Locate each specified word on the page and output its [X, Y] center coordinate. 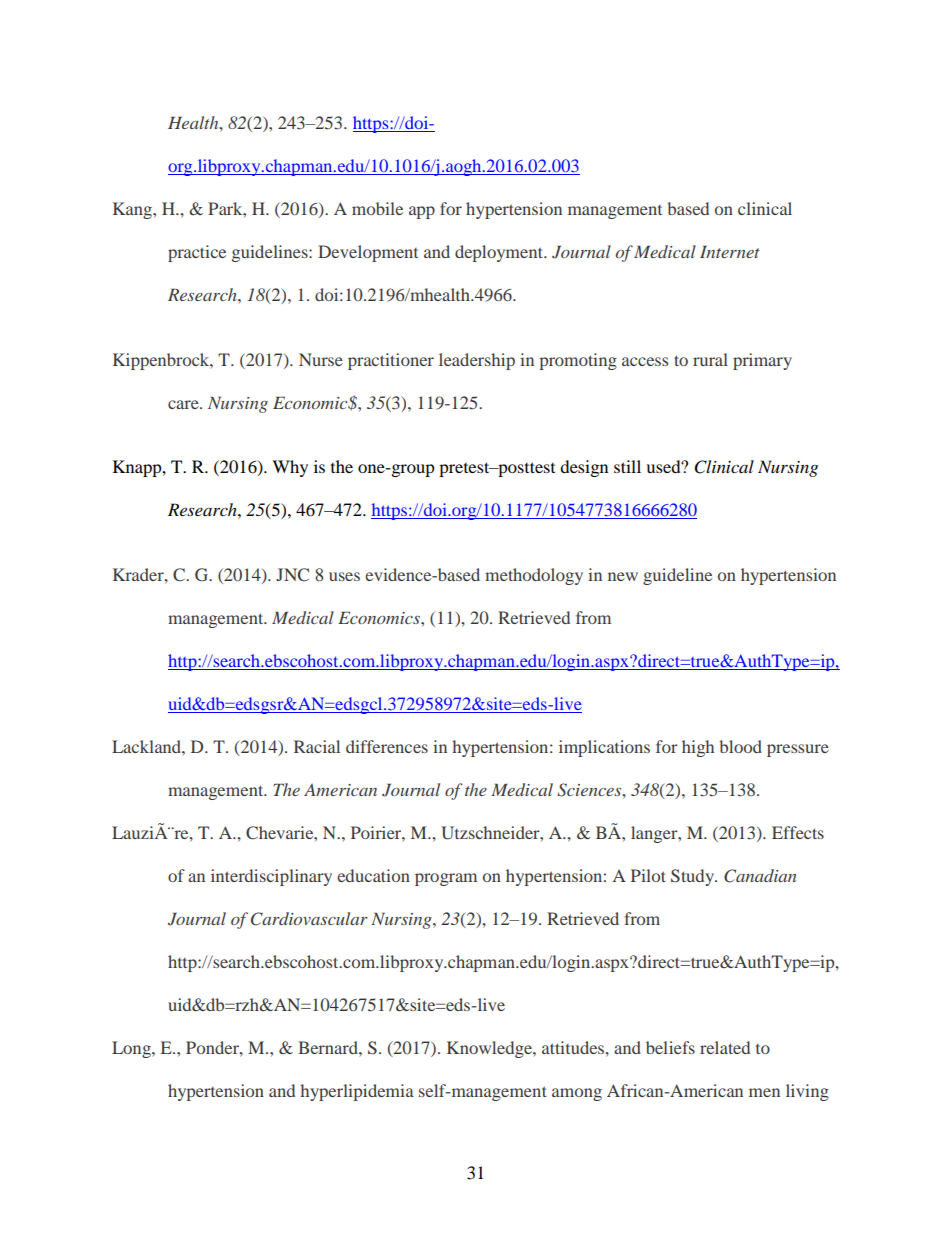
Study [694, 877]
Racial [317, 746]
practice [197, 253]
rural [710, 359]
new [623, 576]
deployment [500, 253]
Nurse [321, 359]
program [446, 879]
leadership [477, 361]
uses [344, 576]
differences [387, 746]
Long [132, 1049]
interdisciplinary [271, 877]
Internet [730, 252]
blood [740, 746]
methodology [534, 576]
